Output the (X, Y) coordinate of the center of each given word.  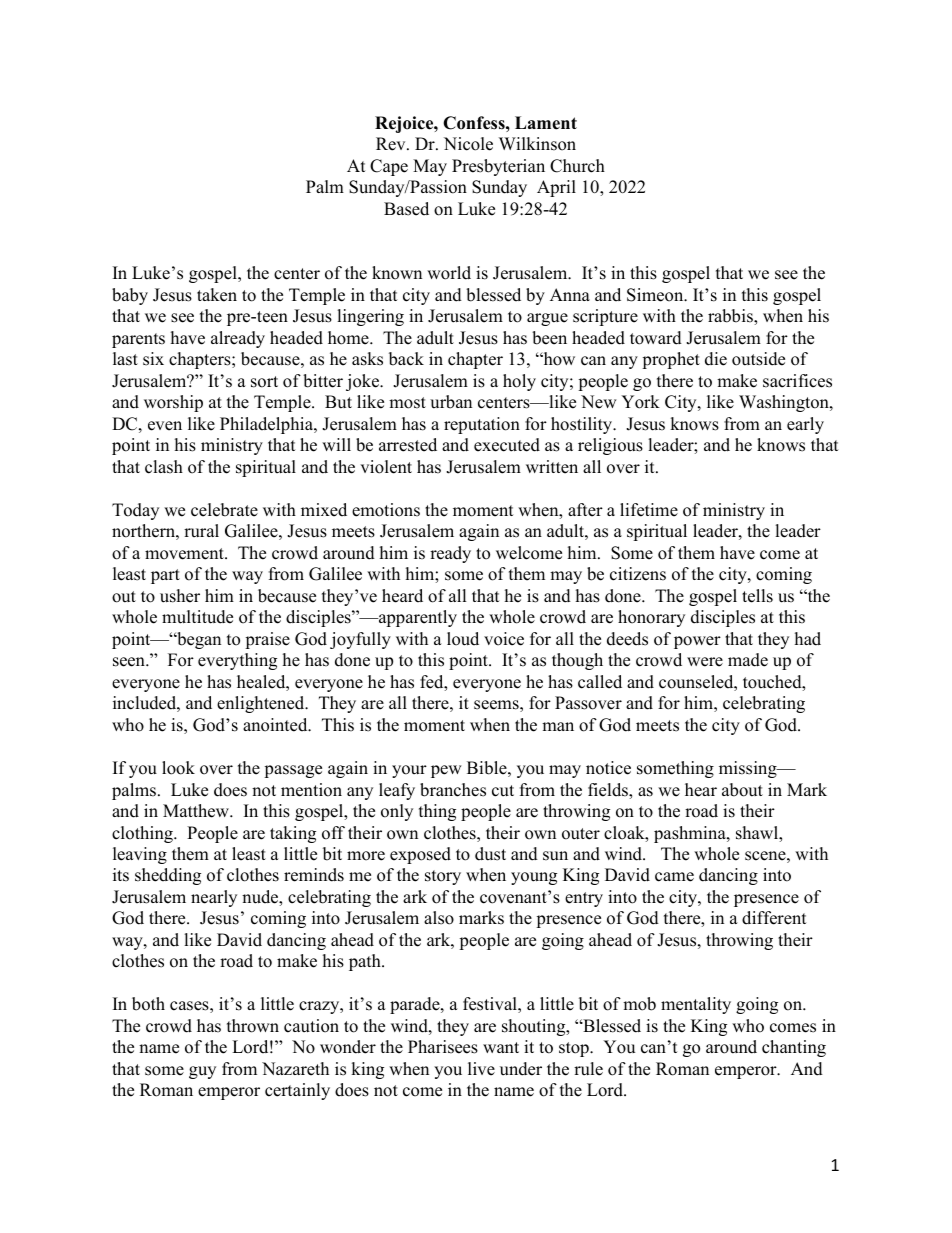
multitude (197, 617)
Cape (389, 167)
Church (577, 166)
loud (463, 639)
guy (202, 1072)
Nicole (468, 144)
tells (757, 596)
